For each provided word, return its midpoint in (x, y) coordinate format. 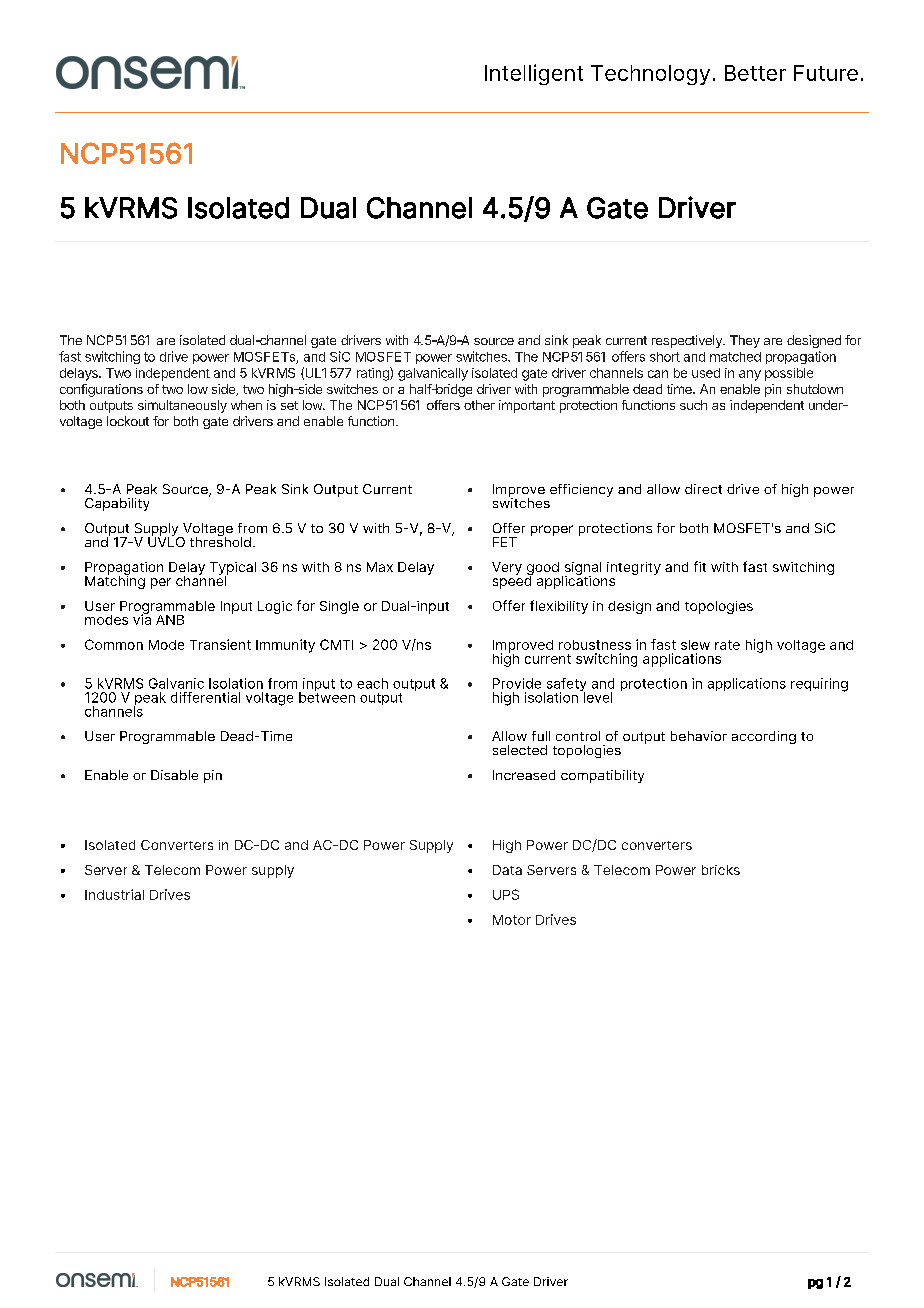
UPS (506, 894)
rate (727, 645)
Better (755, 73)
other (479, 405)
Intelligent (534, 74)
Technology (650, 75)
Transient (220, 644)
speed (513, 581)
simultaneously (182, 406)
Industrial (114, 894)
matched (735, 357)
